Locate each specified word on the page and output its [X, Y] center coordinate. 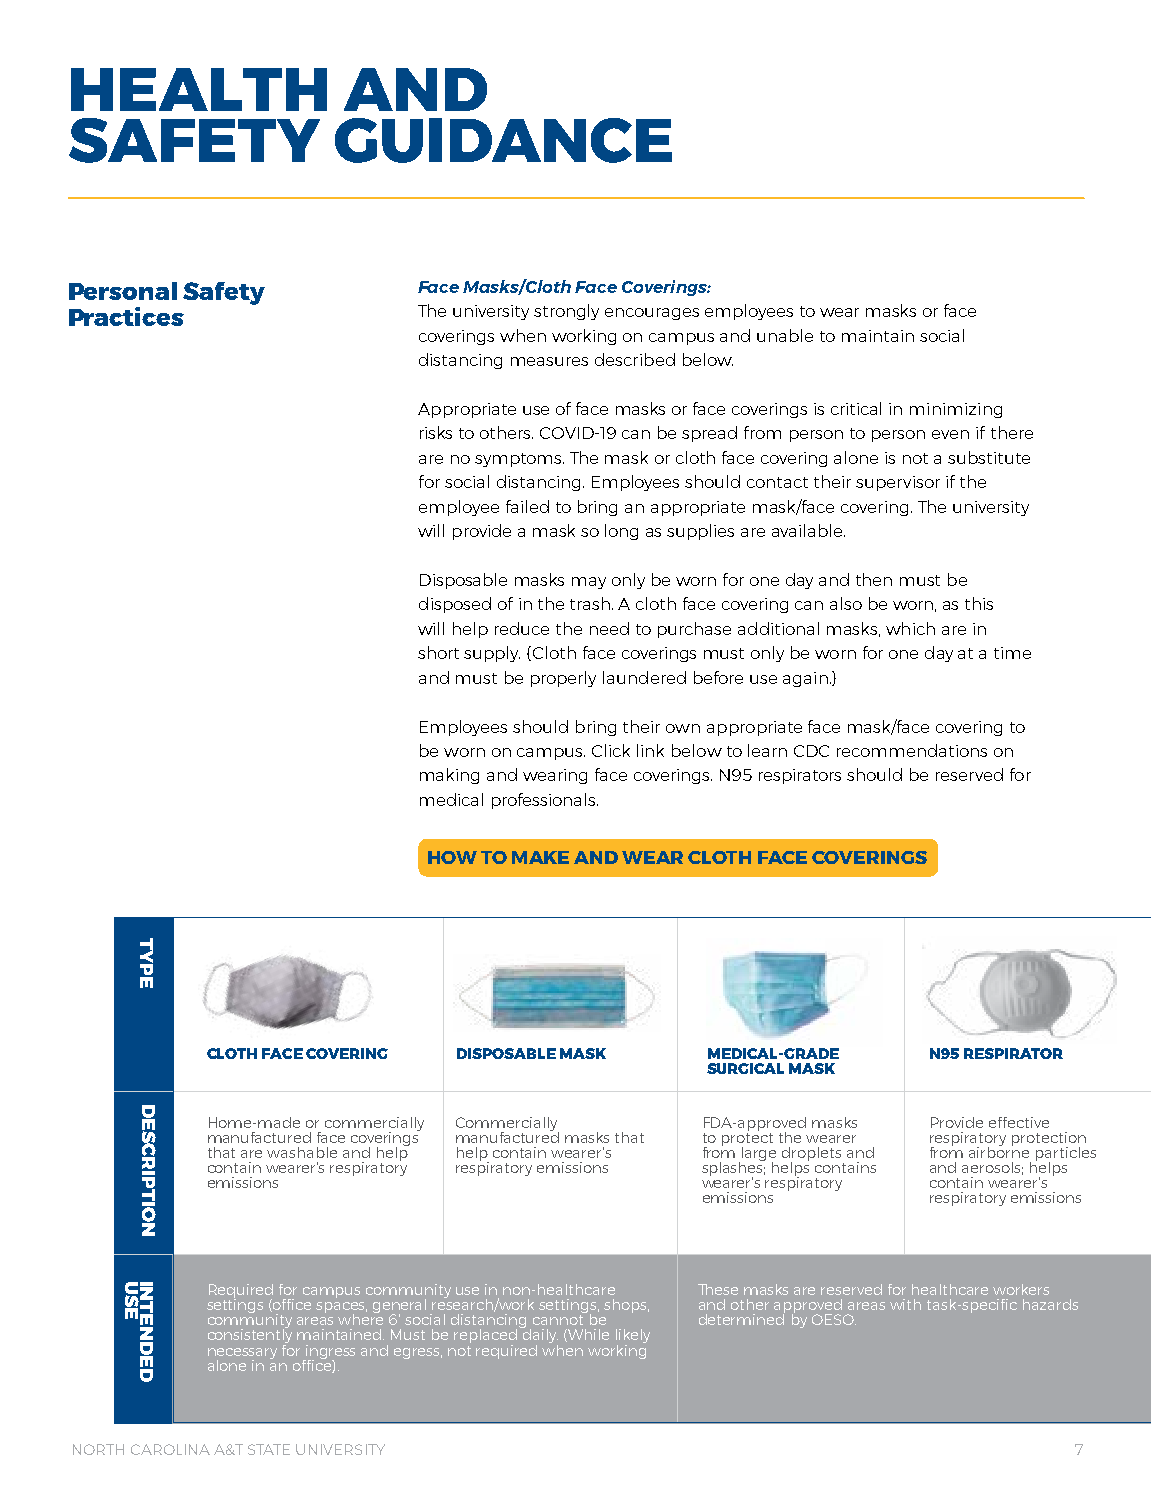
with [905, 1304]
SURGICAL [745, 1068]
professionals [545, 801]
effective [1019, 1122]
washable [302, 1152]
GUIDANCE [503, 140]
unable [785, 335]
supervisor [898, 483]
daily [539, 1336]
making [449, 776]
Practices [126, 316]
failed [527, 506]
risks [436, 432]
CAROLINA [170, 1449]
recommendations [912, 750]
